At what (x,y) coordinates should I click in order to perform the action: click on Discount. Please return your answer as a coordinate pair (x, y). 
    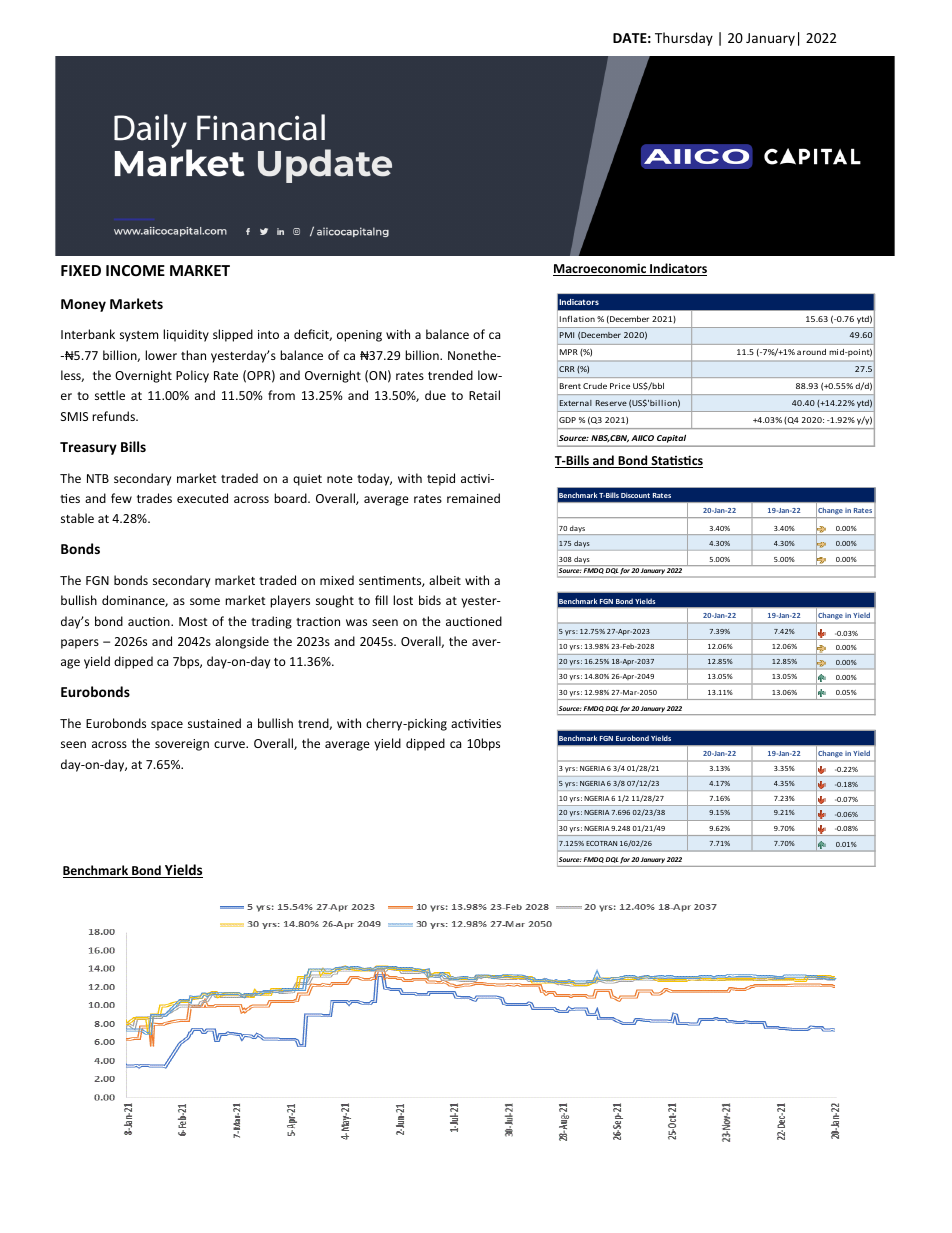
    Looking at the image, I should click on (635, 495).
